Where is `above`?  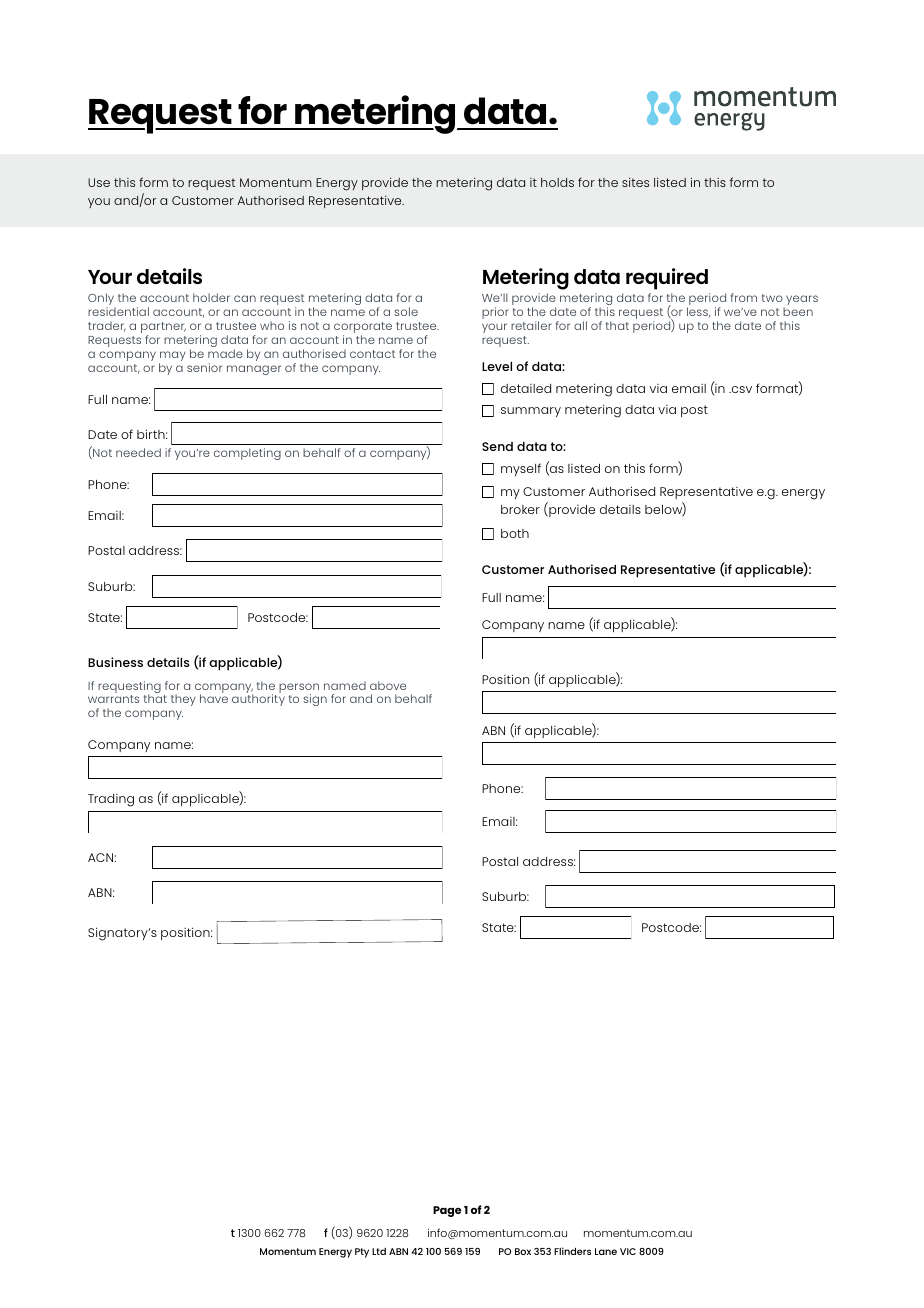 above is located at coordinates (388, 685).
